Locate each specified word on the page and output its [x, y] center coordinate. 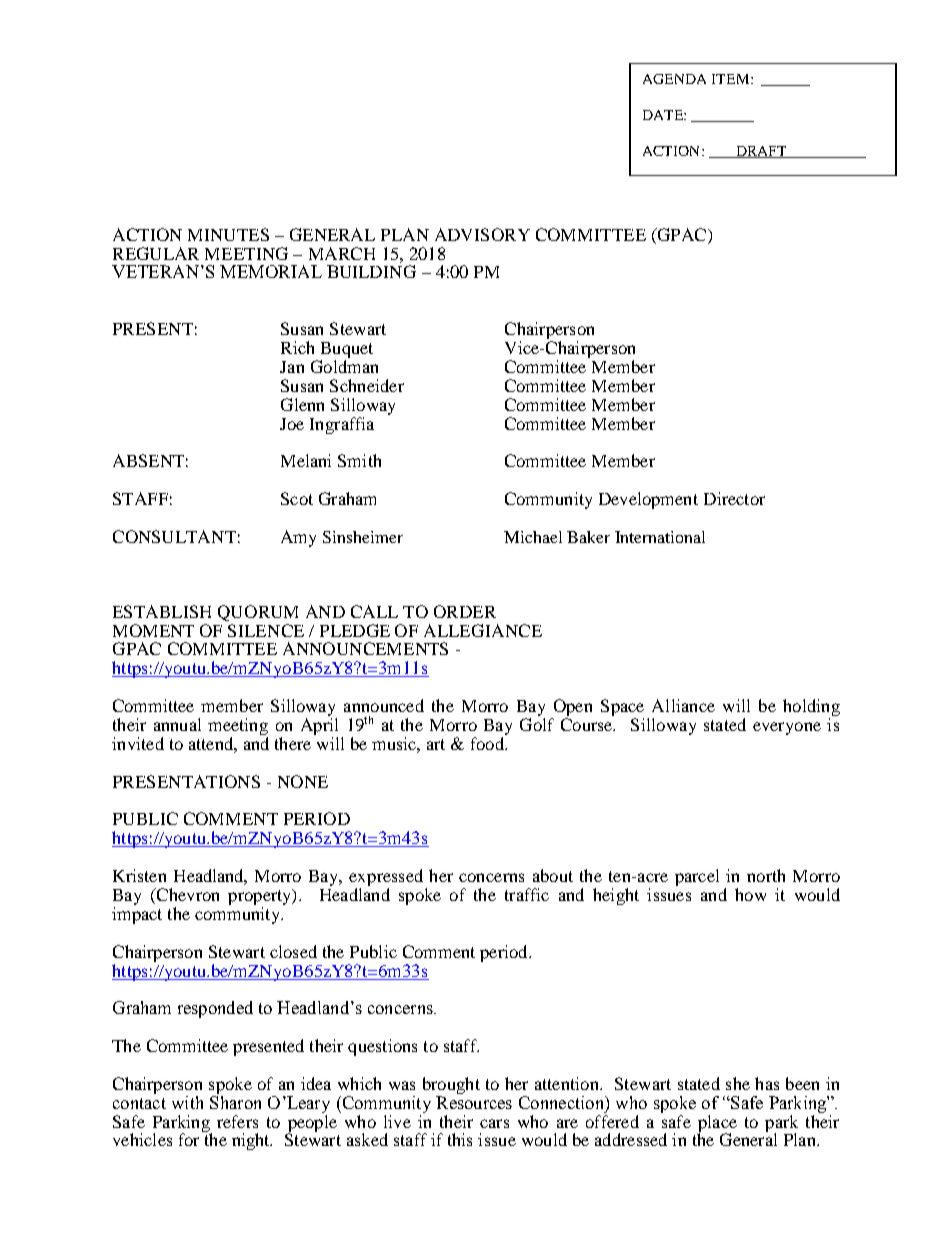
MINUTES [228, 234]
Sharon [235, 1101]
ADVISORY [482, 234]
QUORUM [258, 613]
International [660, 537]
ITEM [730, 79]
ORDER [465, 611]
